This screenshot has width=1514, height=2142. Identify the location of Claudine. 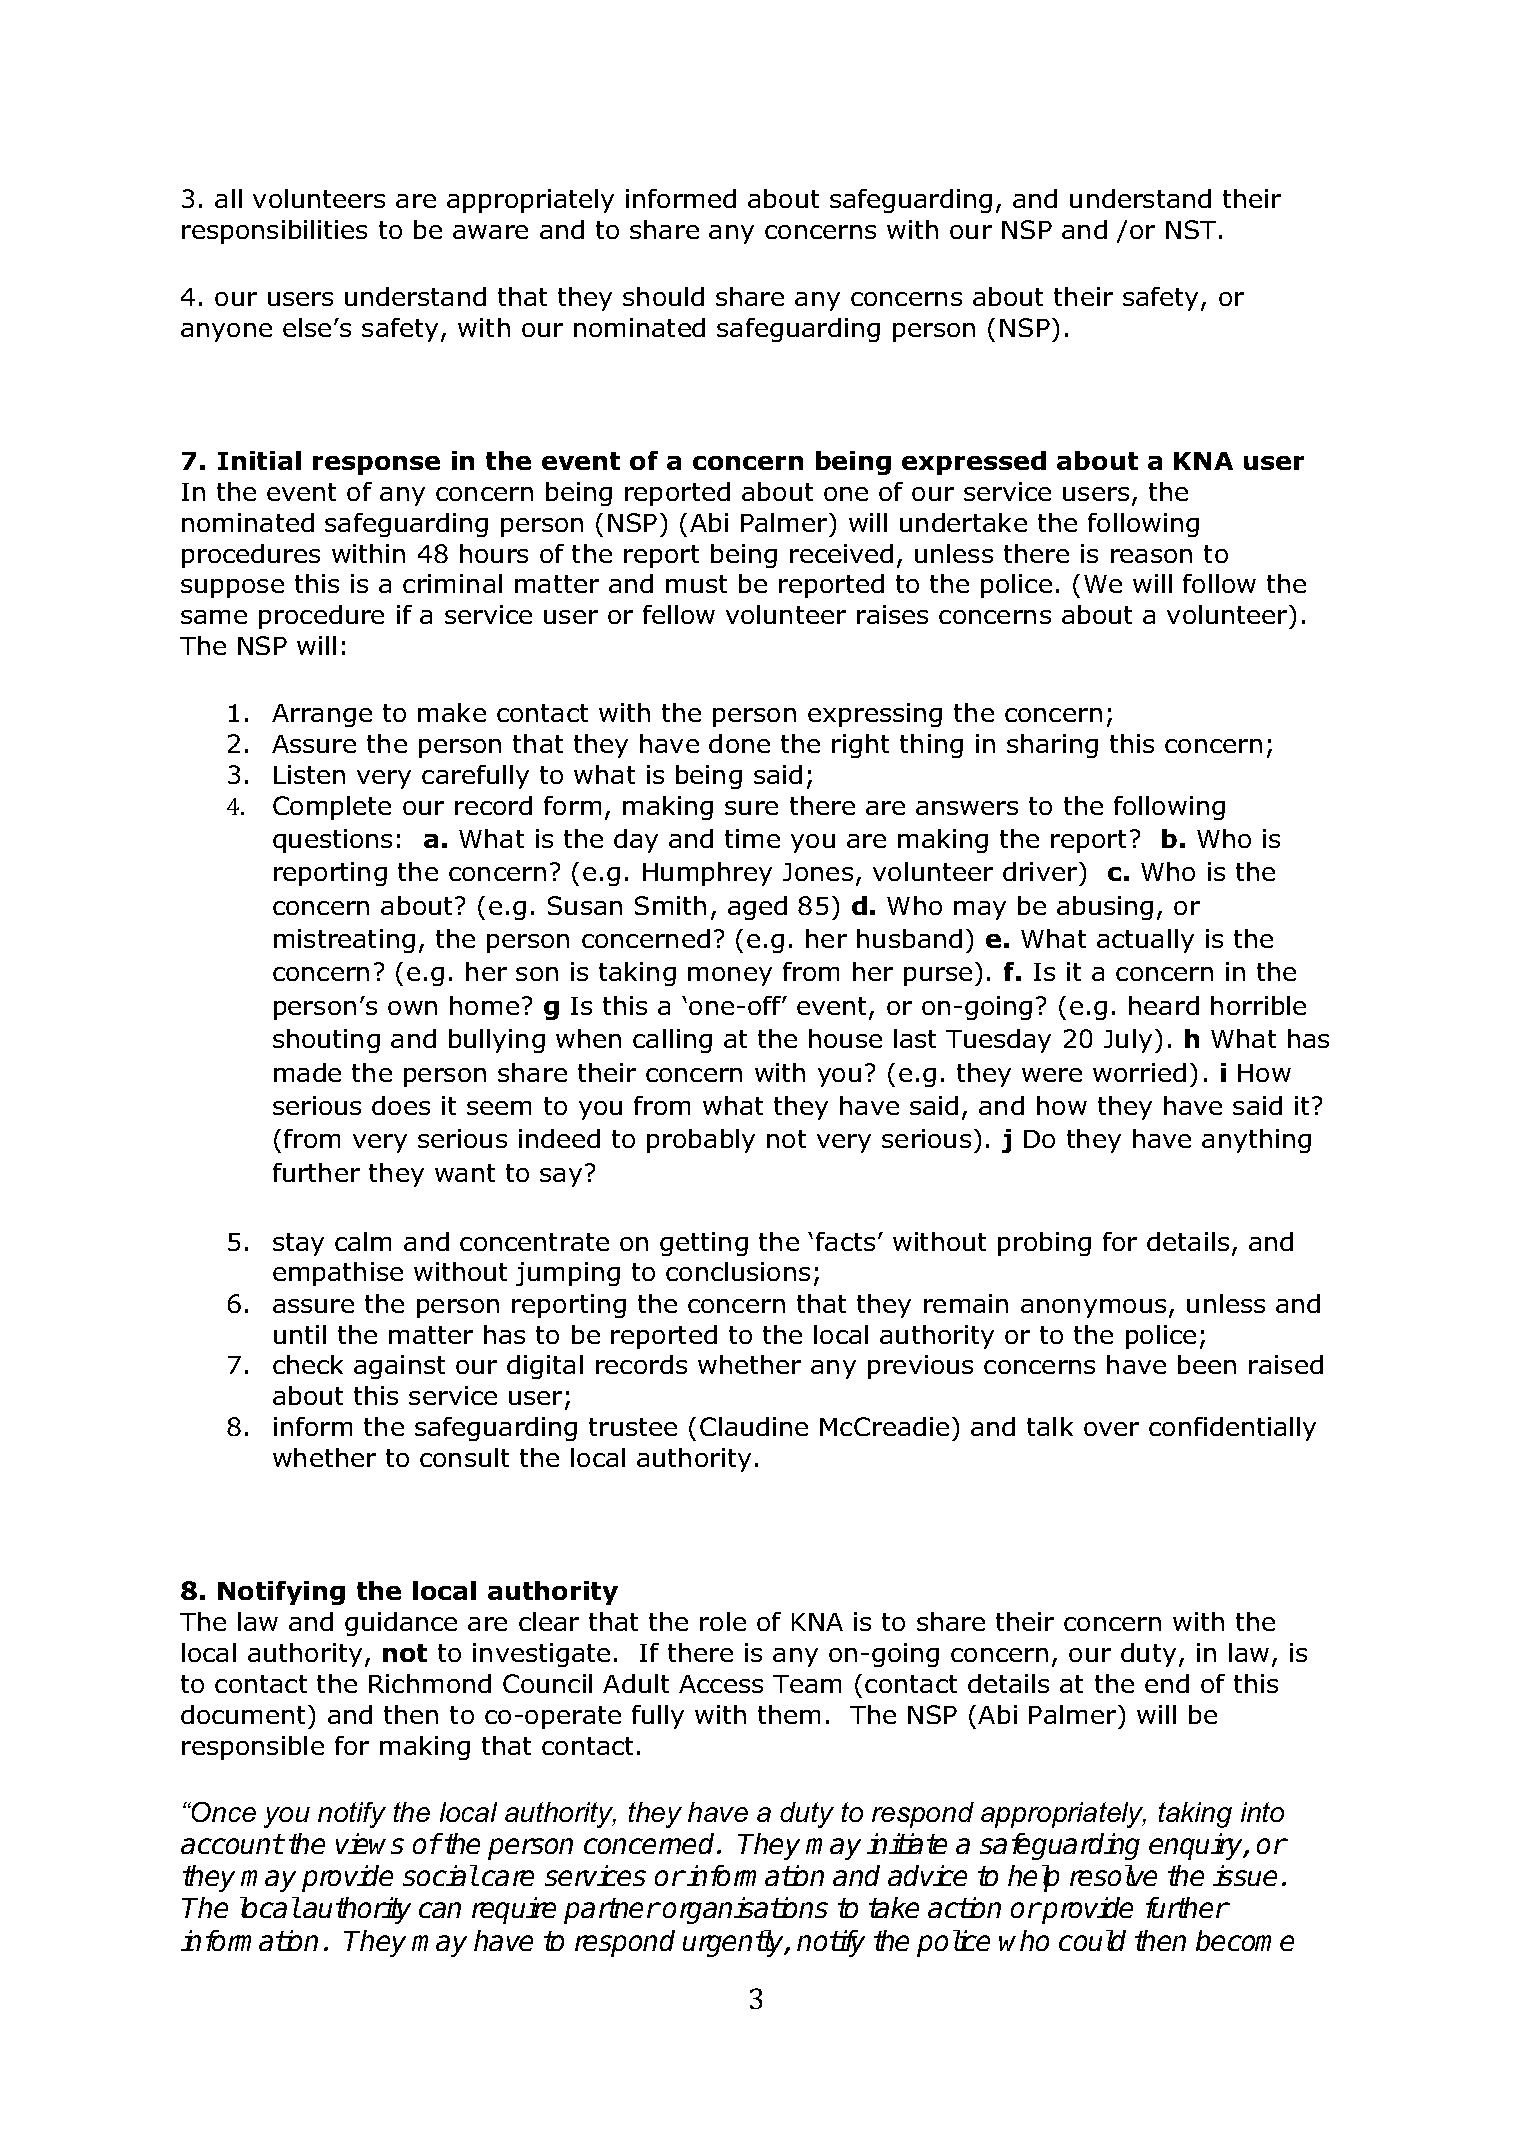
(754, 1426).
